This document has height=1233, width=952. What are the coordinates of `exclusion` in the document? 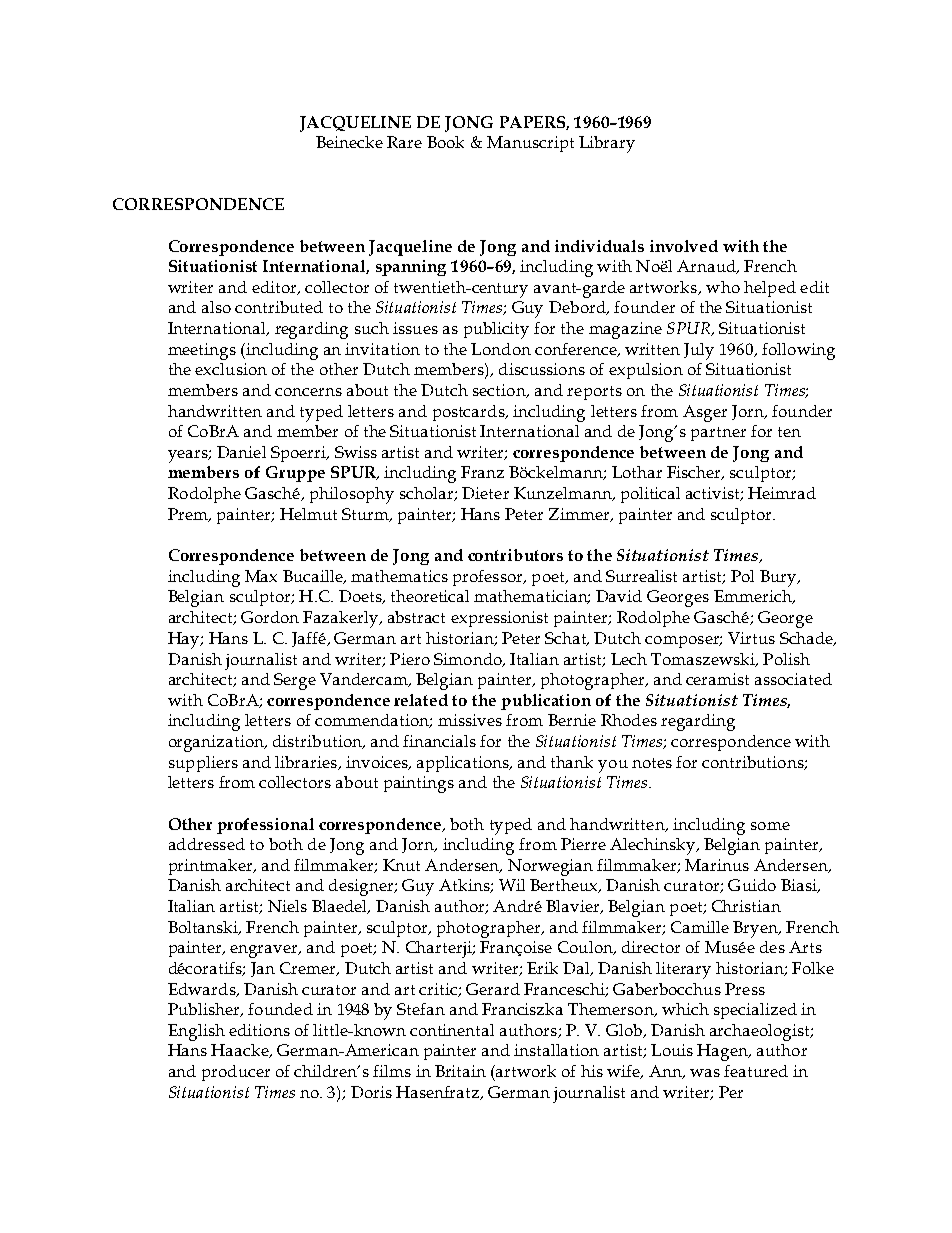 It's located at (231, 369).
